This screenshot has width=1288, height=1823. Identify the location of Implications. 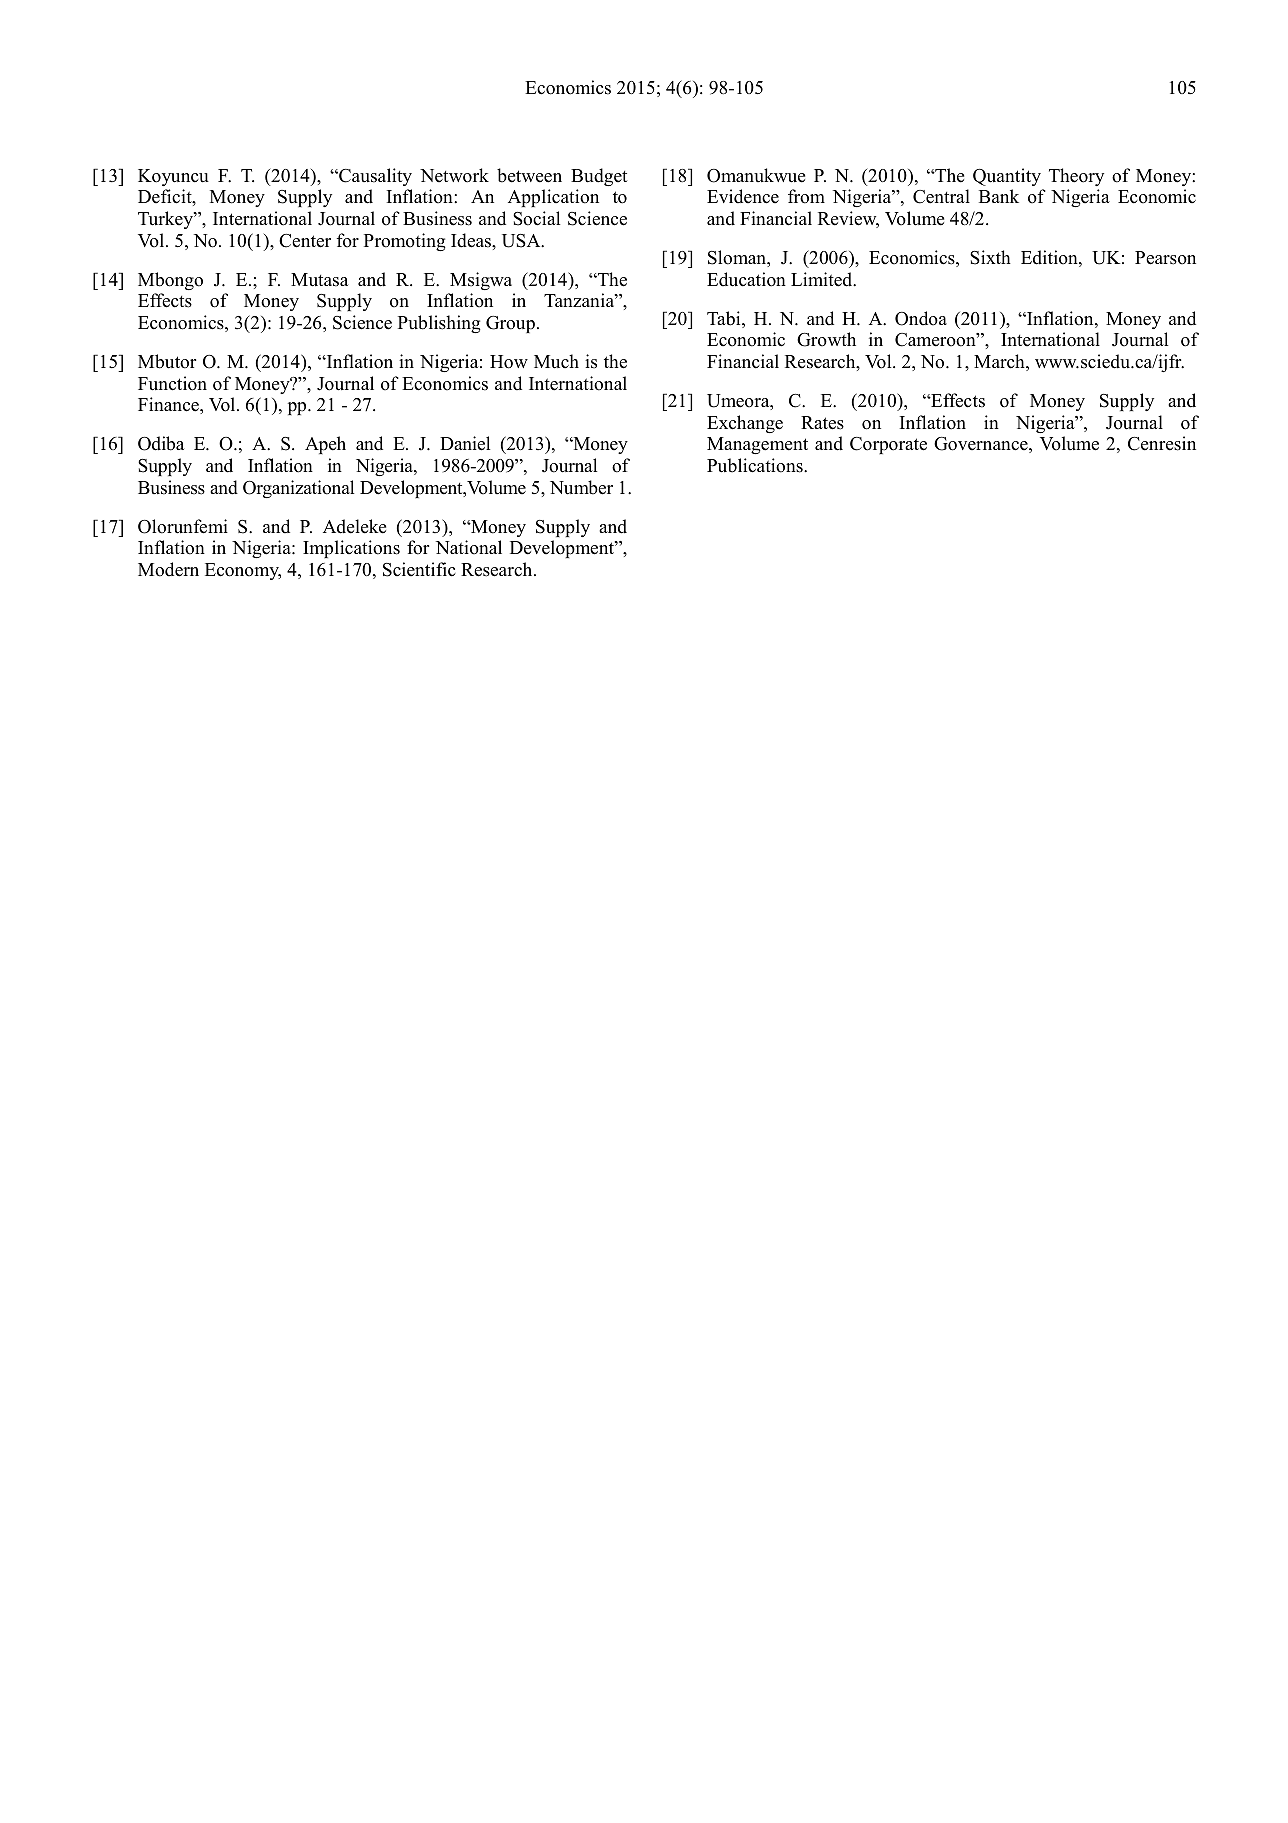
(351, 549).
